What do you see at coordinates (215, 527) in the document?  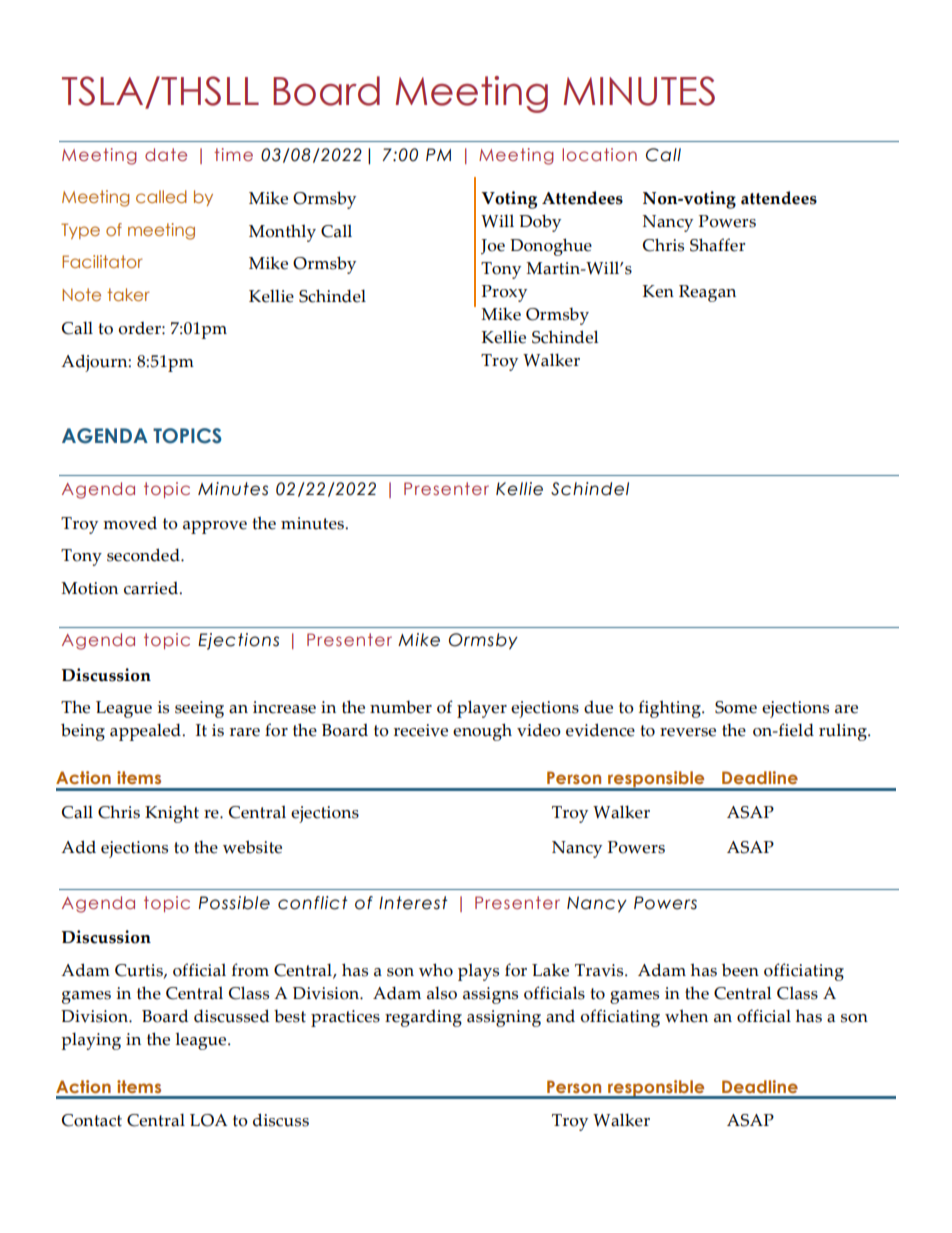 I see `approve` at bounding box center [215, 527].
